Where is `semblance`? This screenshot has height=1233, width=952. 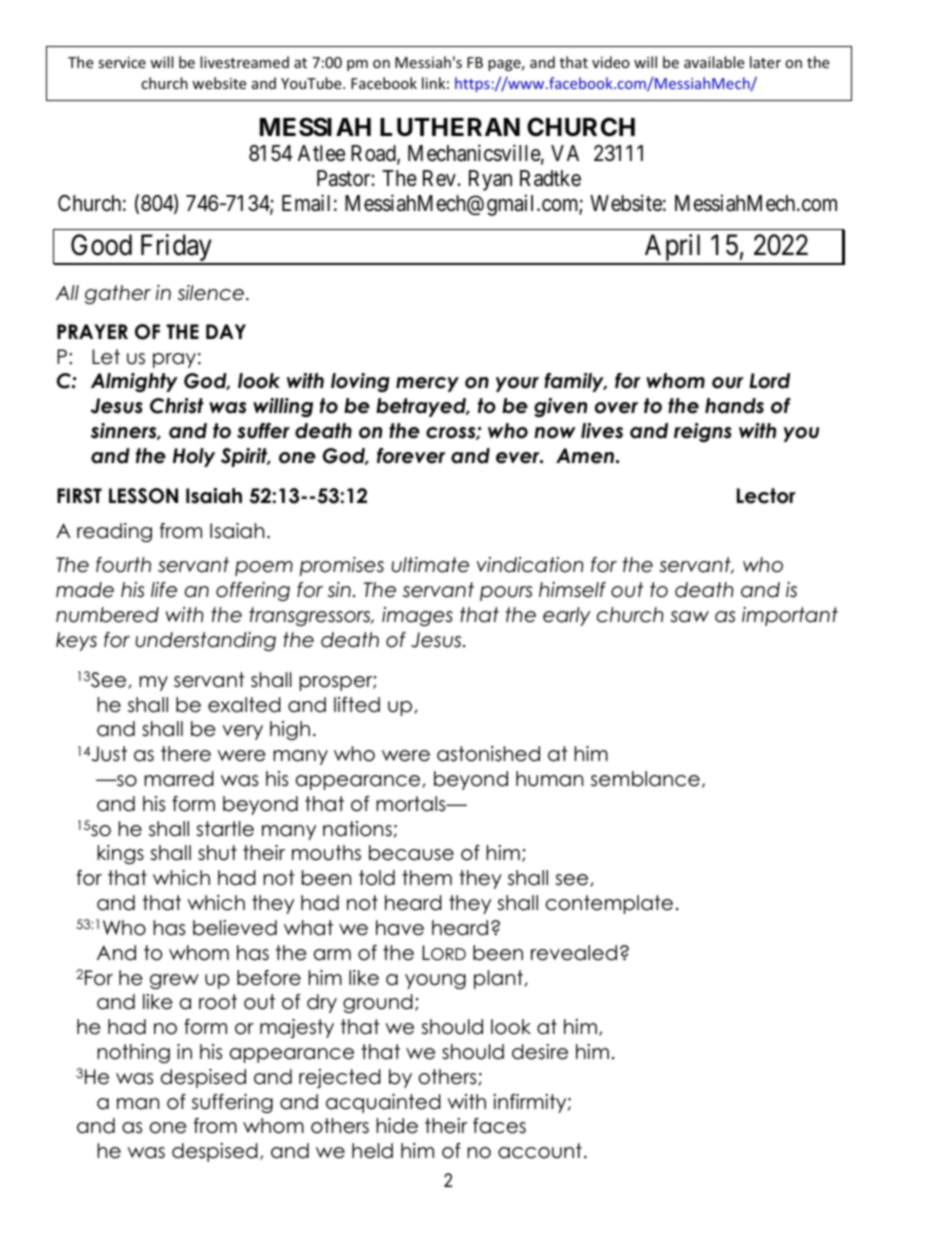
semblance is located at coordinates (645, 779).
